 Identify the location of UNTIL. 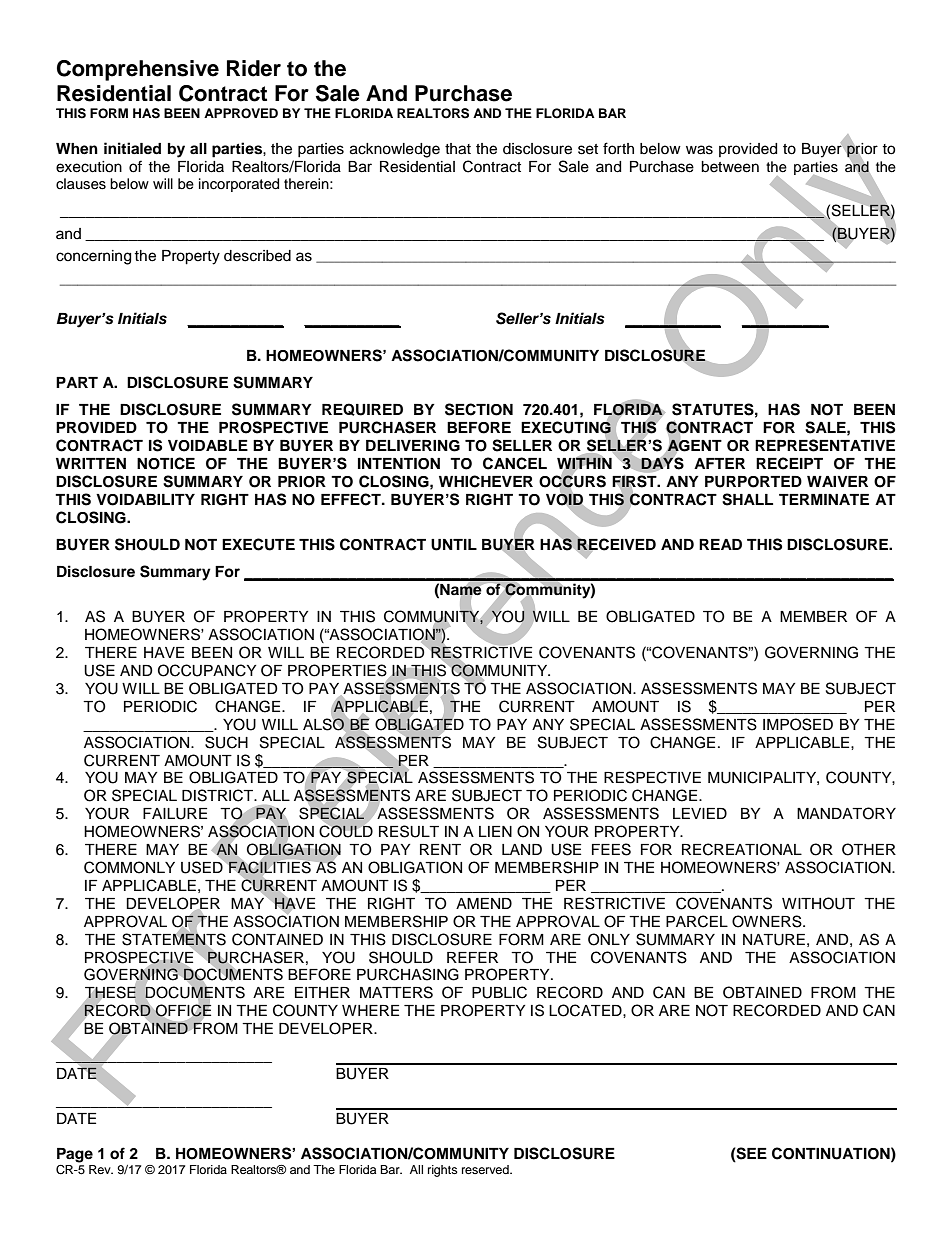
(454, 545).
